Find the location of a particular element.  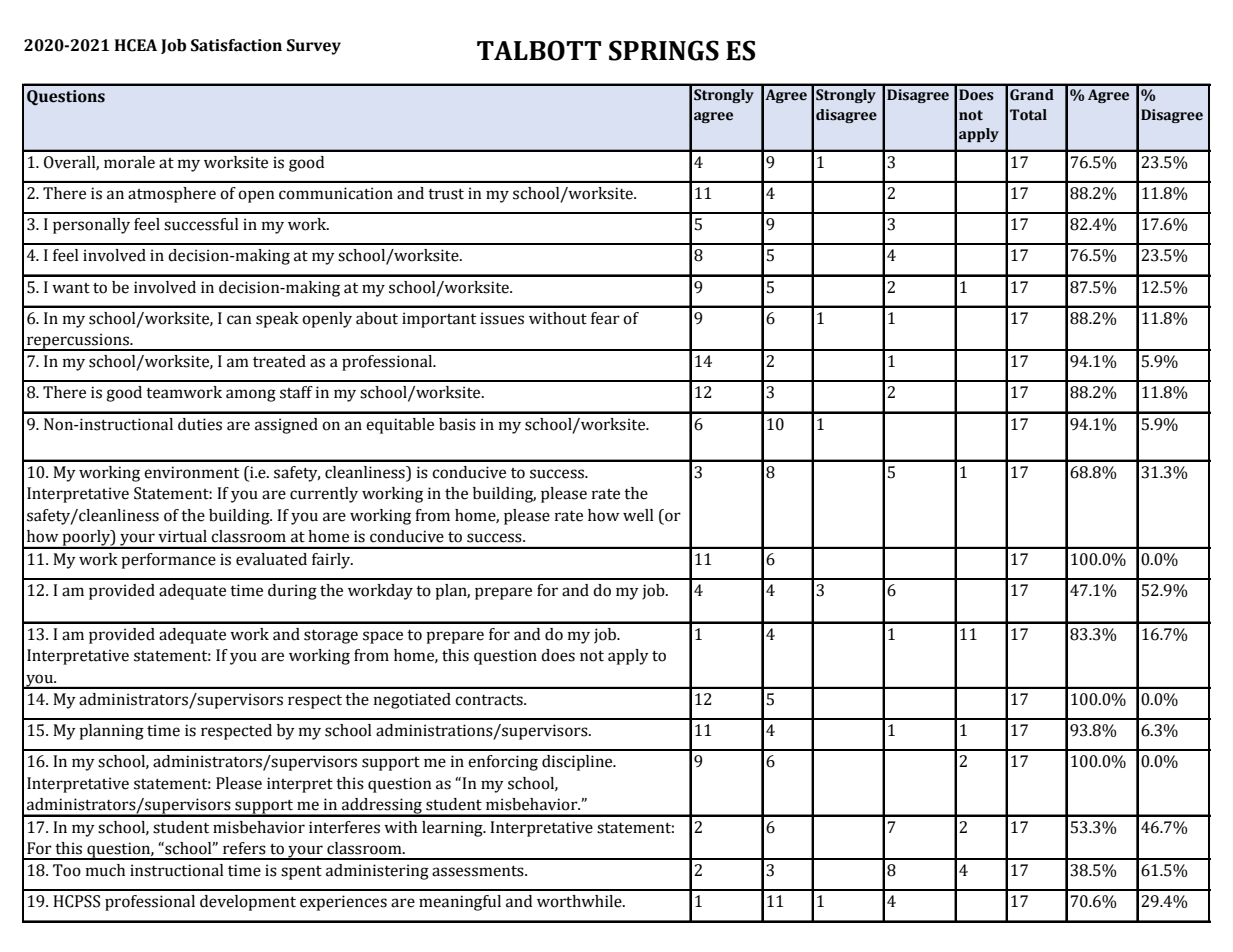

basis is located at coordinates (457, 424).
